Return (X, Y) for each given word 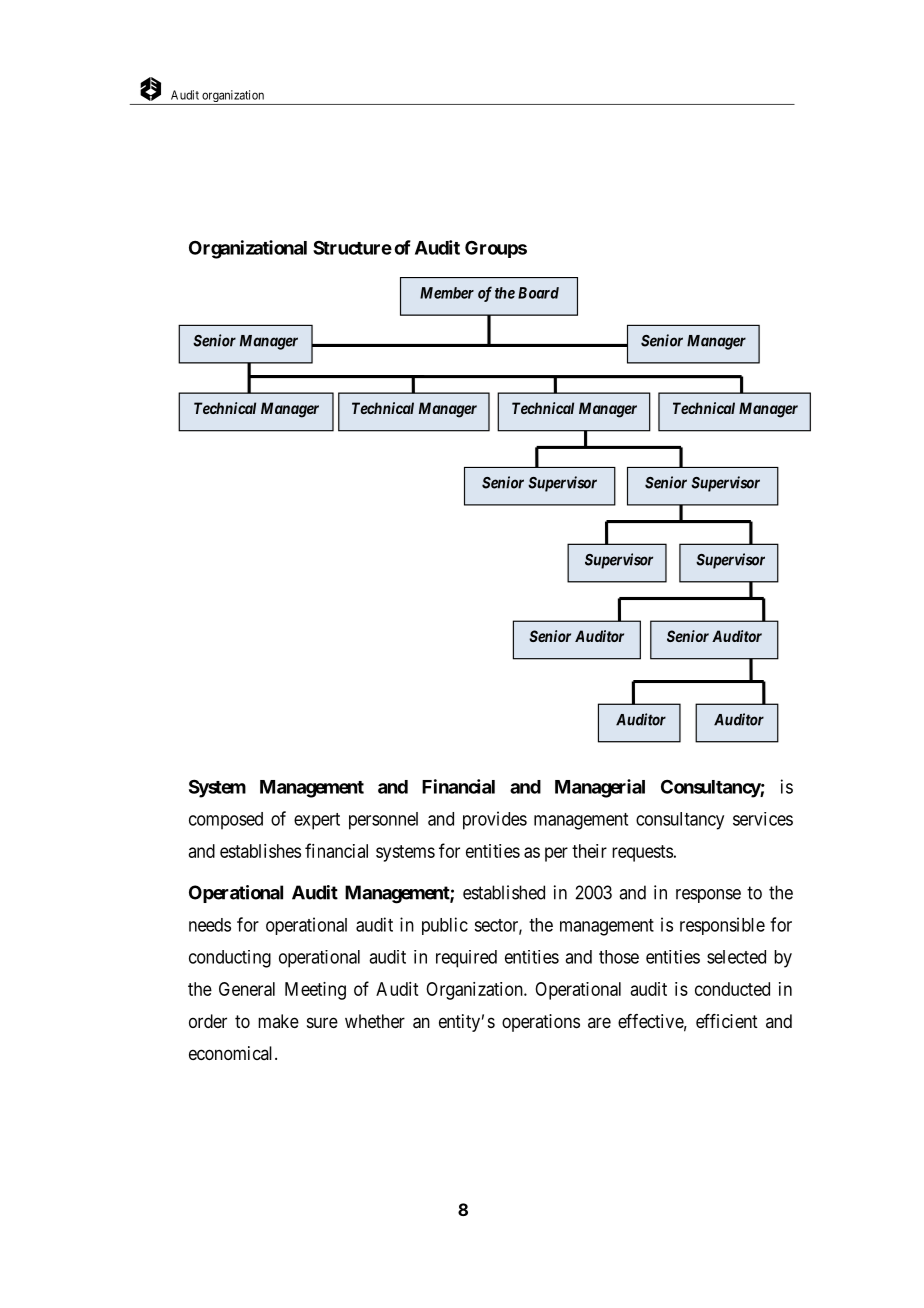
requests (642, 853)
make (278, 1021)
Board (538, 293)
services (763, 819)
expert (317, 821)
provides (495, 820)
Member (447, 293)
